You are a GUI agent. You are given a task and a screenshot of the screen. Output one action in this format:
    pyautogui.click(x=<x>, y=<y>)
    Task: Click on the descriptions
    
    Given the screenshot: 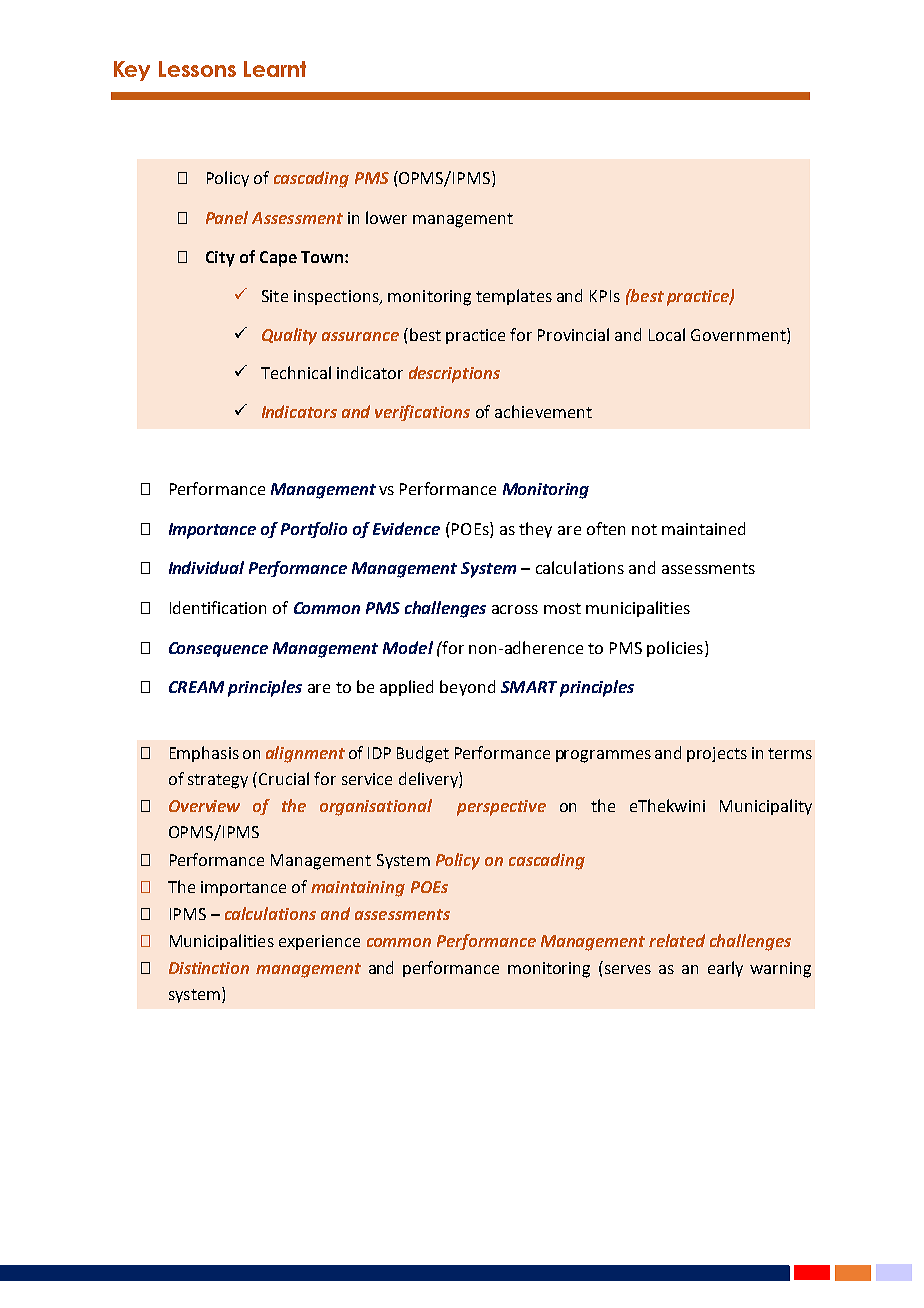 What is the action you would take?
    pyautogui.click(x=454, y=374)
